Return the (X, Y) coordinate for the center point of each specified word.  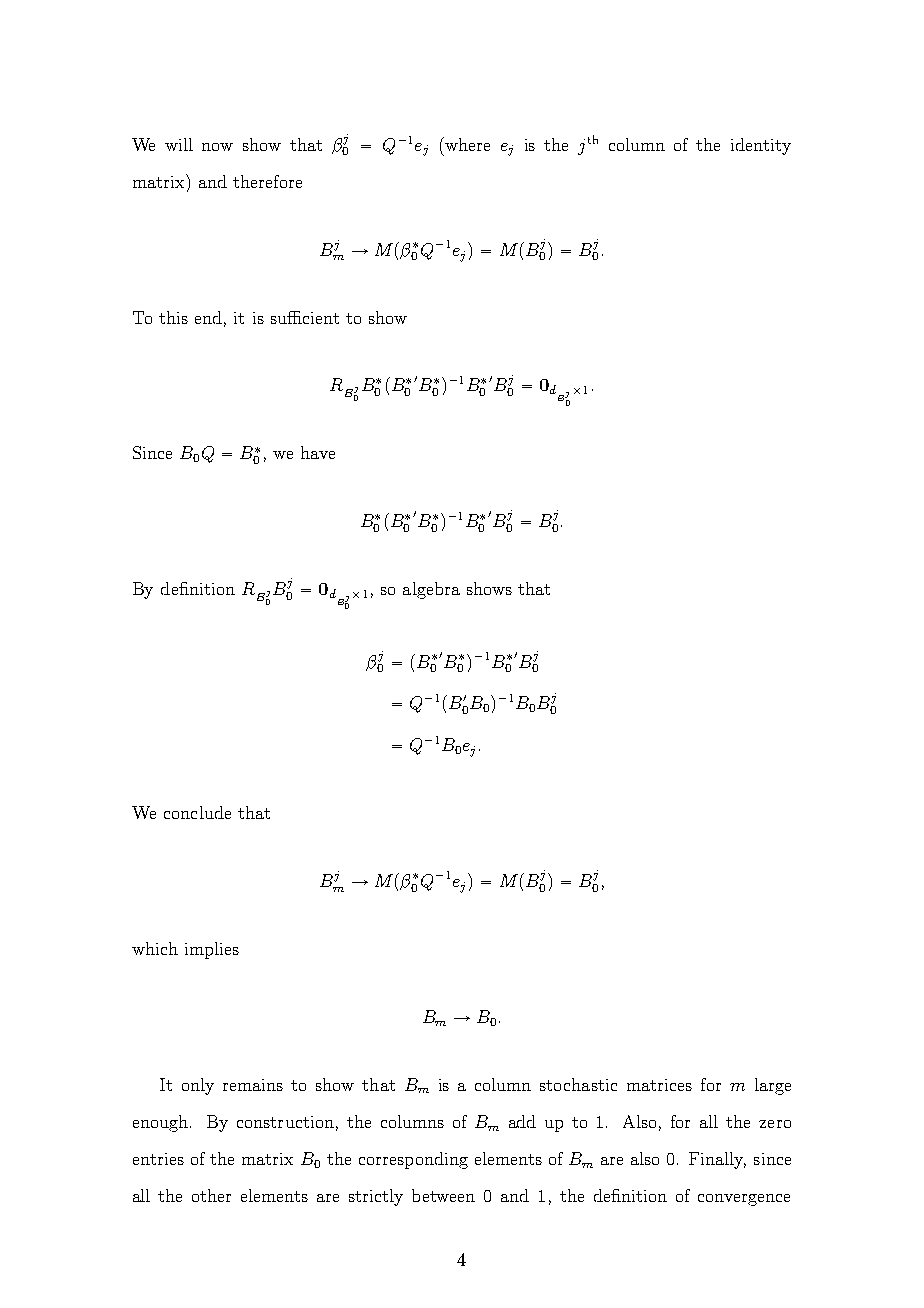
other (211, 1195)
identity (761, 146)
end (208, 317)
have (318, 452)
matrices (659, 1085)
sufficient (305, 317)
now (217, 147)
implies (212, 950)
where (466, 144)
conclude (197, 812)
